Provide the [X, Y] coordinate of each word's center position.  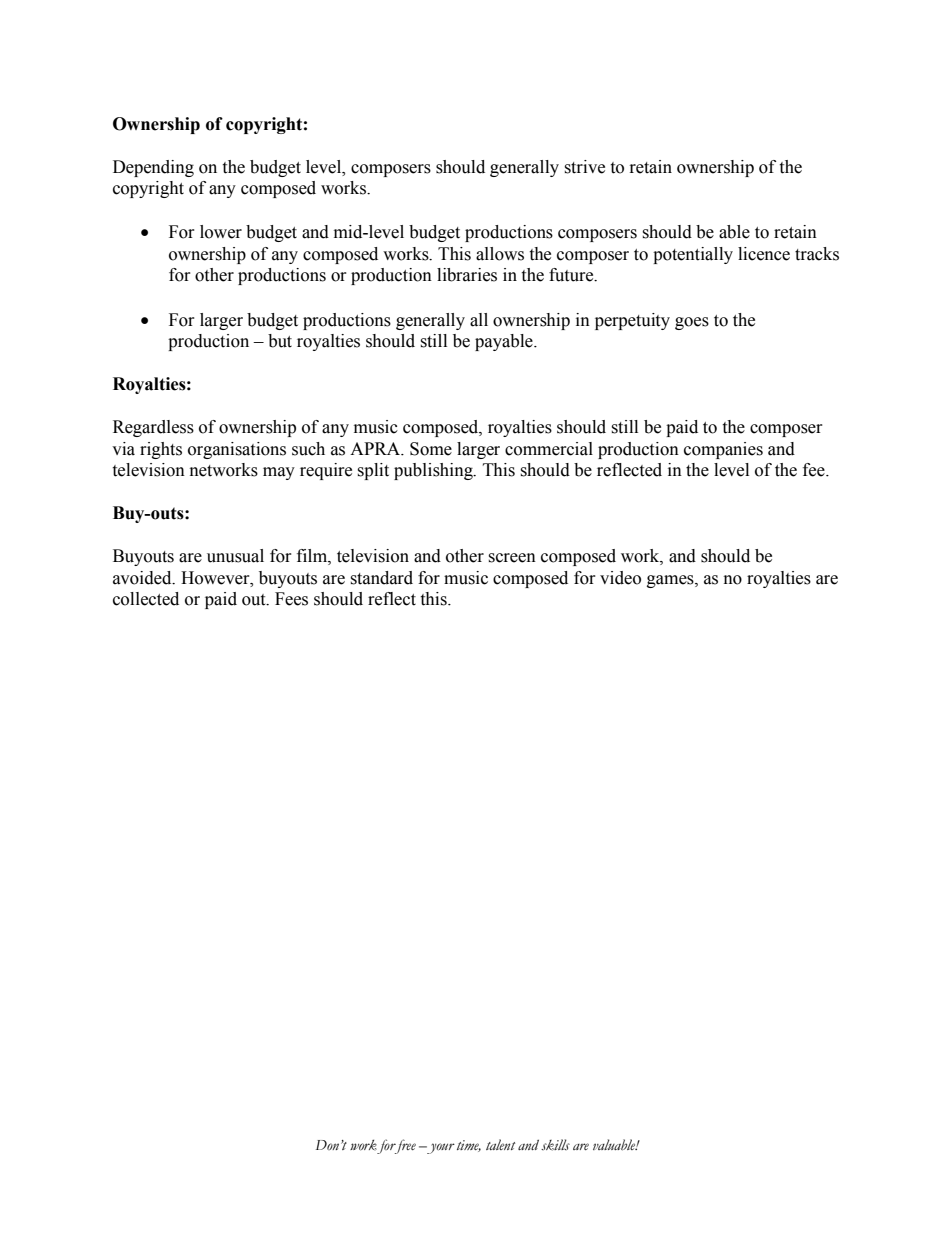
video [620, 578]
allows [500, 254]
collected [146, 599]
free [404, 1146]
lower [221, 232]
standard [381, 578]
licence [764, 254]
